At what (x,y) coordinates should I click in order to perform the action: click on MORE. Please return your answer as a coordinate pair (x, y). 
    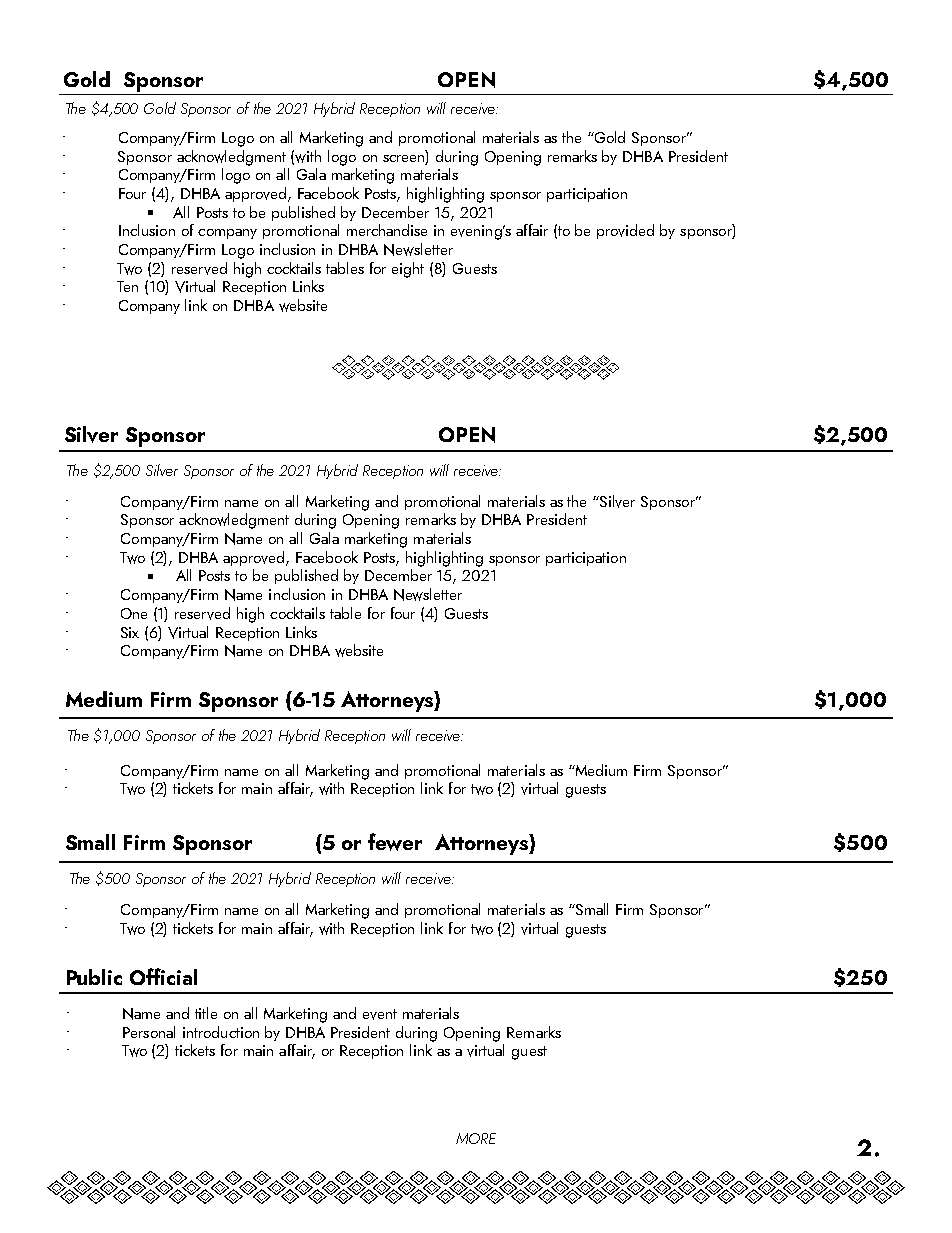
    Looking at the image, I should click on (476, 1138).
